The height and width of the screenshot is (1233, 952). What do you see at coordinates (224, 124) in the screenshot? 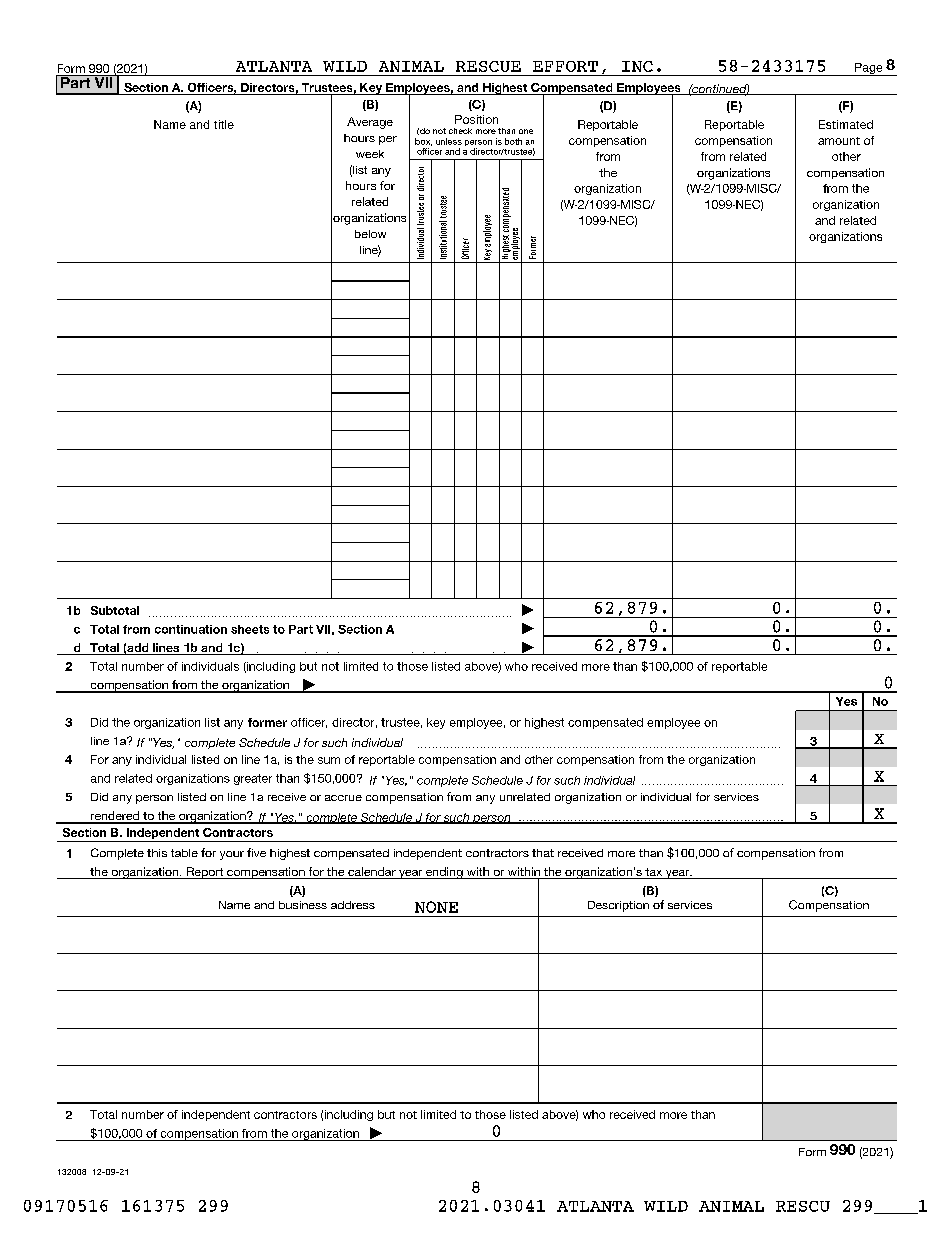
I see `title` at bounding box center [224, 124].
